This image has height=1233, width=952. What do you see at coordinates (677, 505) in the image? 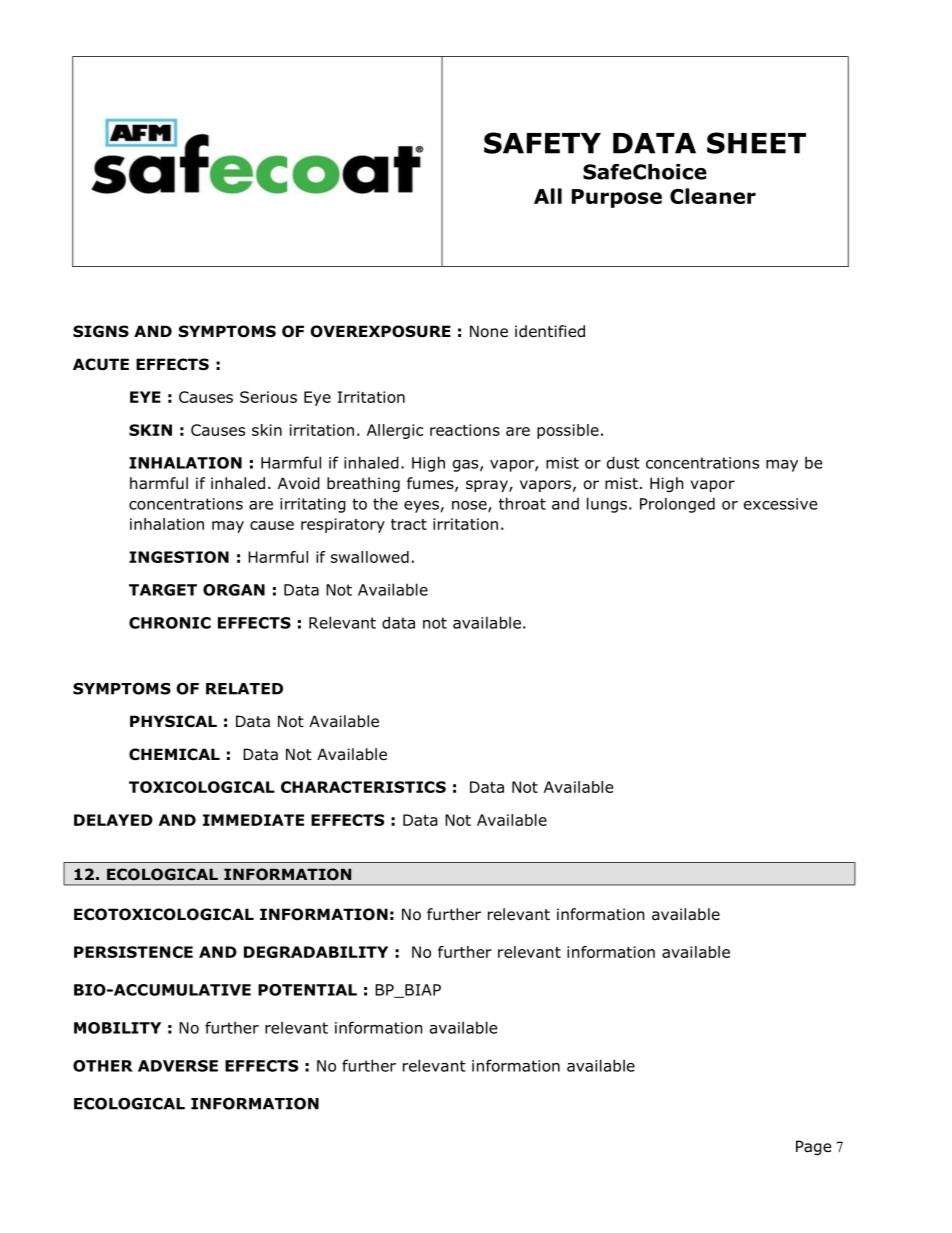
I see `Prolonged` at bounding box center [677, 505].
